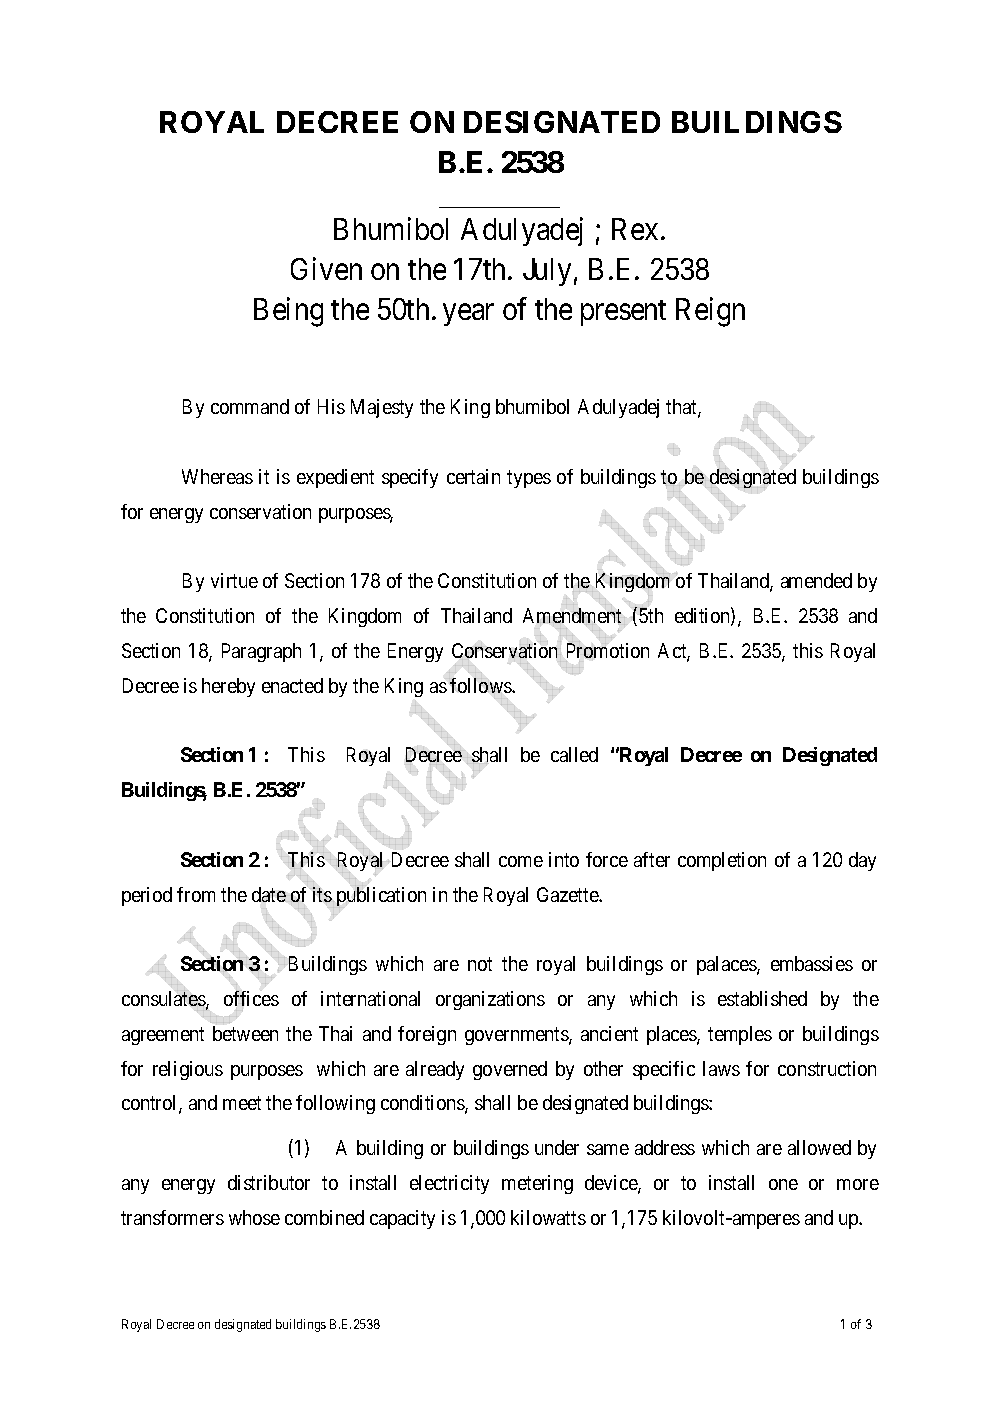 Image resolution: width=1001 pixels, height=1416 pixels. Describe the element at coordinates (816, 580) in the screenshot. I see `amended` at that location.
